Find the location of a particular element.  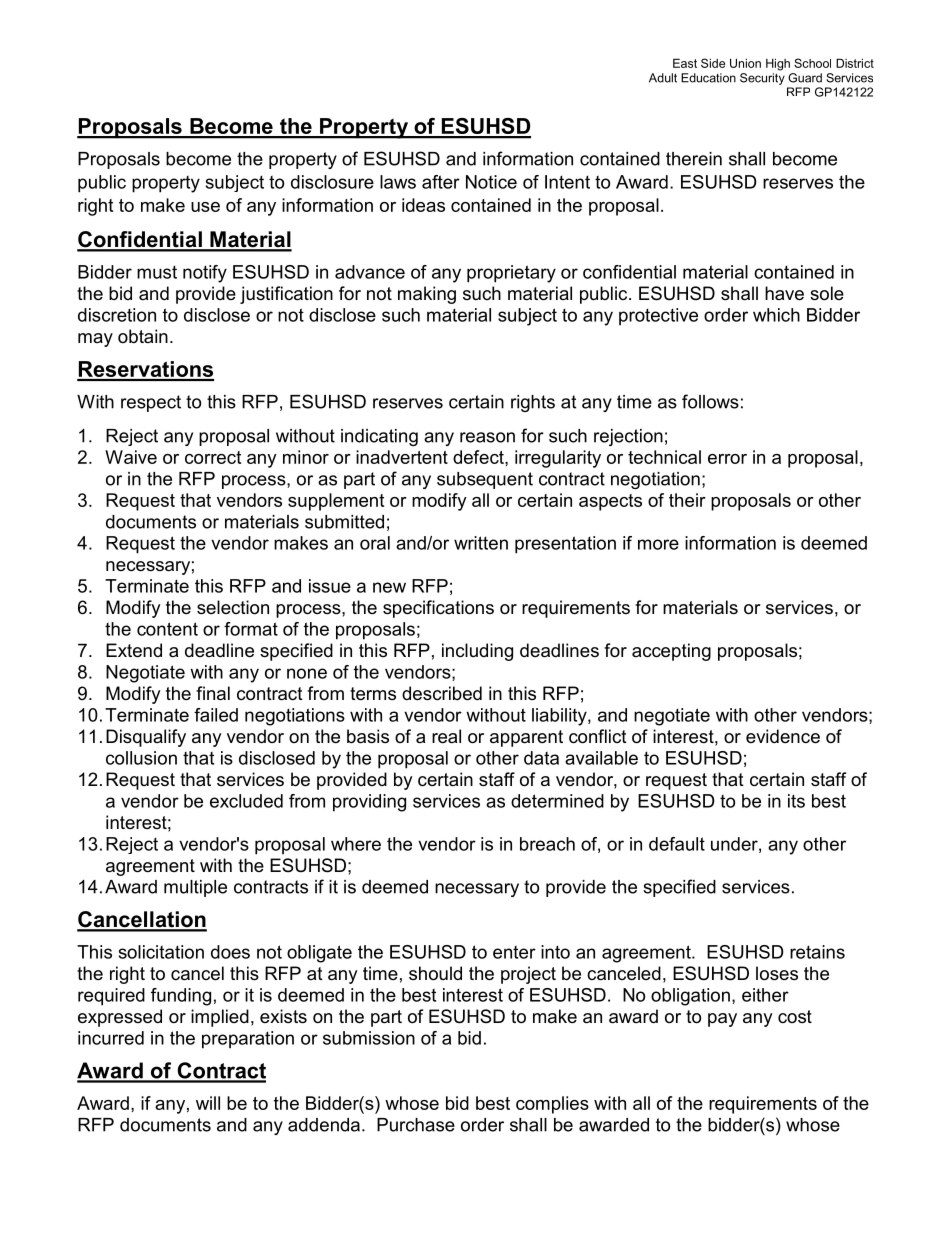

will is located at coordinates (208, 1103).
